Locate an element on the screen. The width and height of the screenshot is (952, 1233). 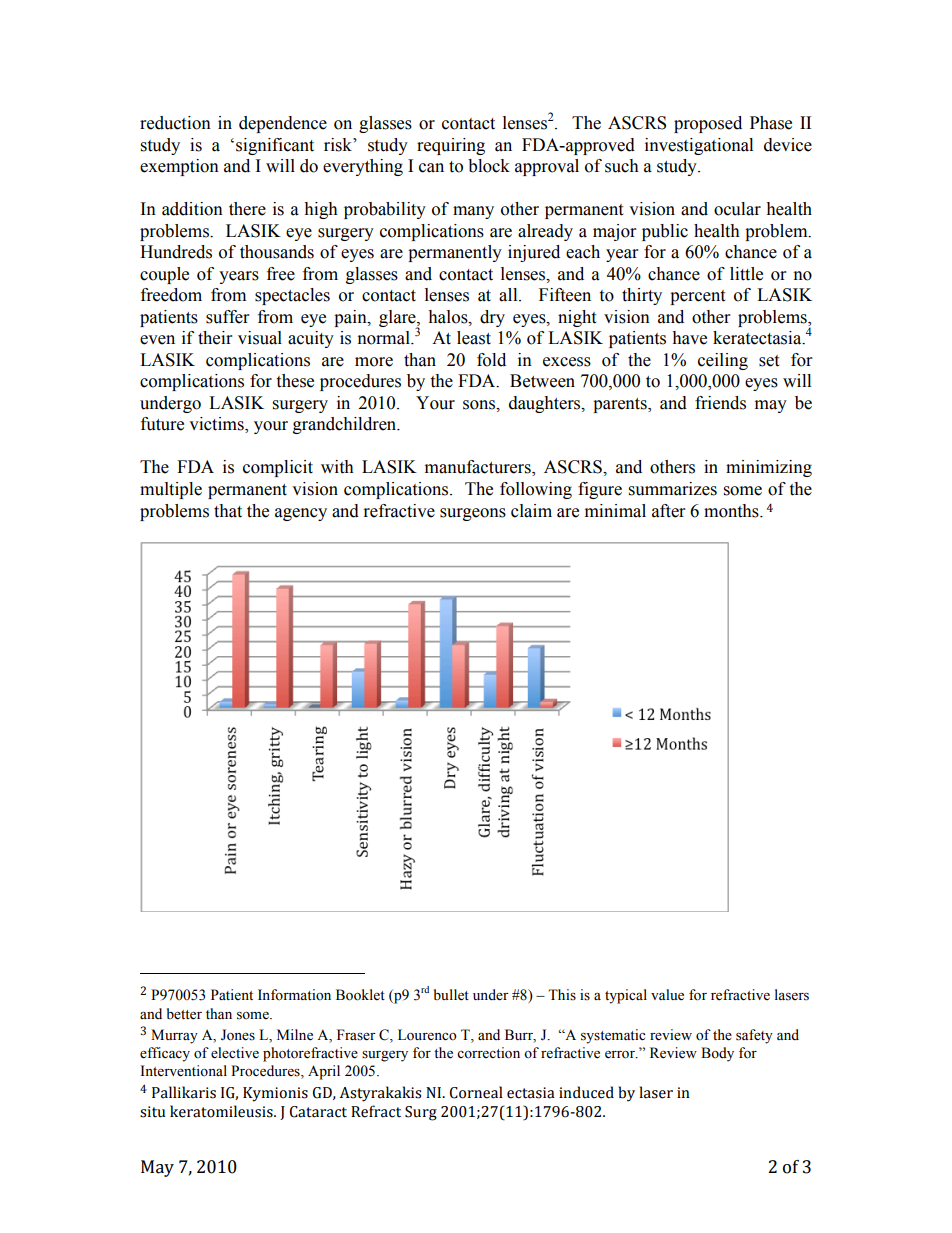
requiring is located at coordinates (451, 146).
